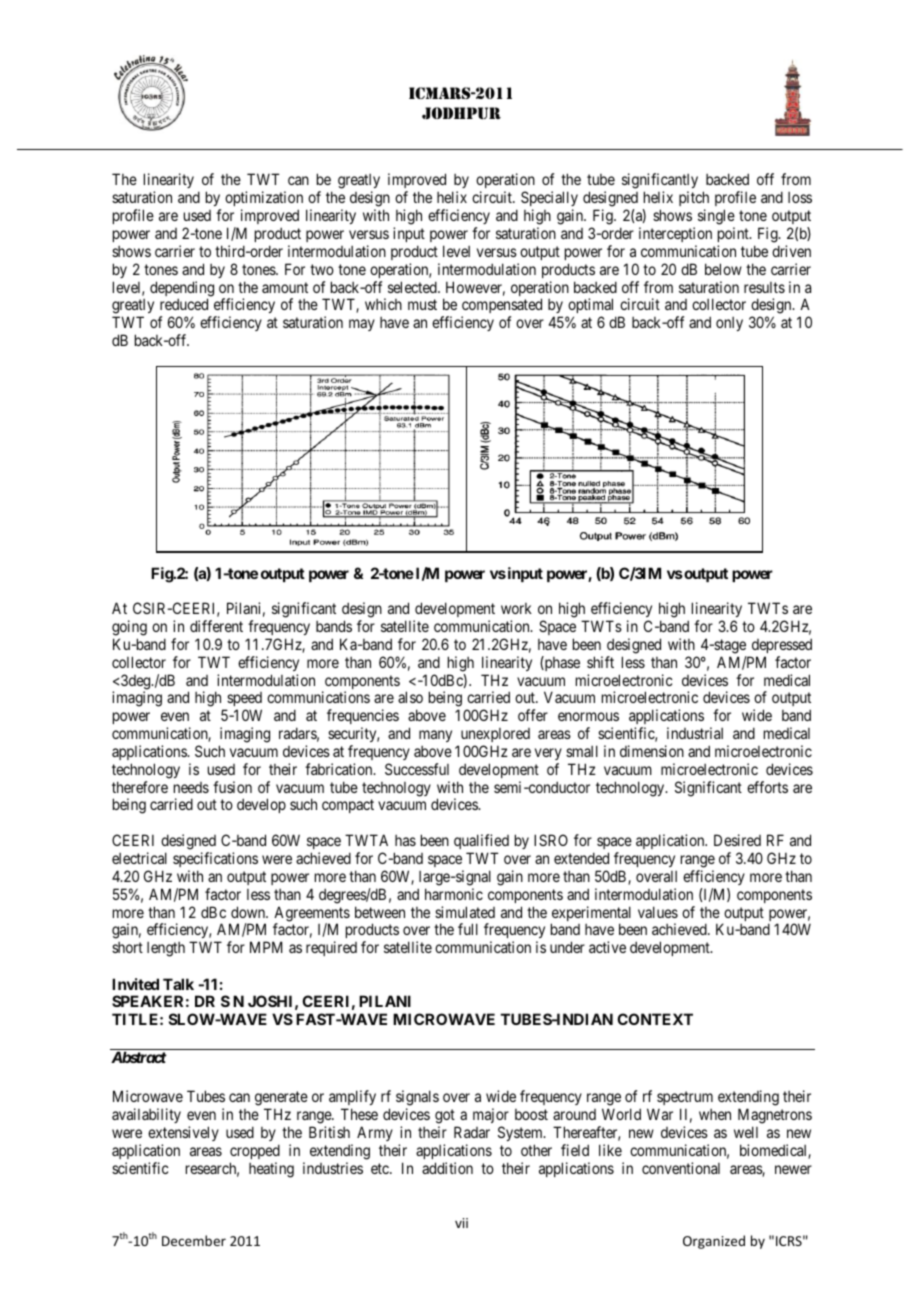 The image size is (924, 1307). I want to click on different, so click(216, 626).
